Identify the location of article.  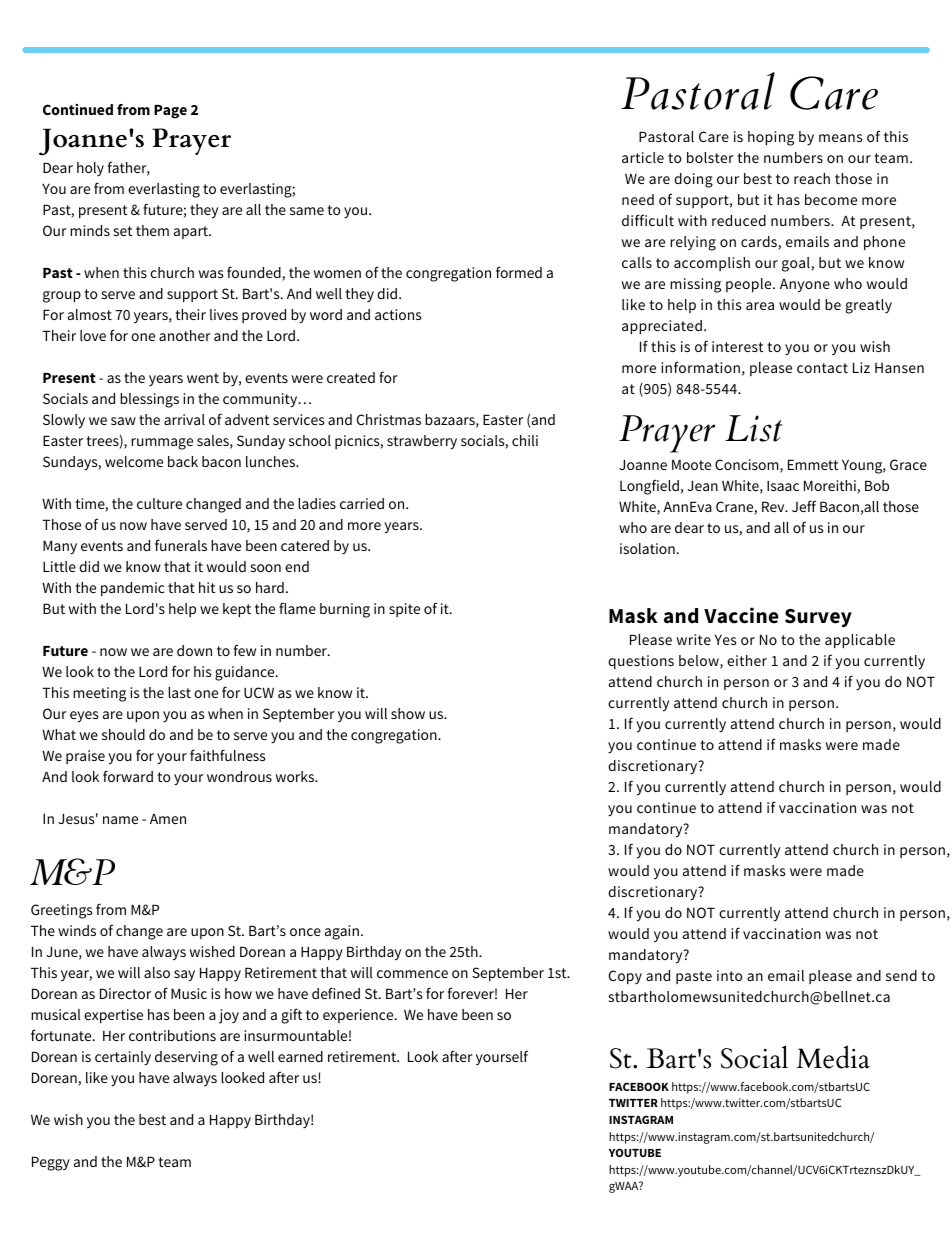
(643, 157).
